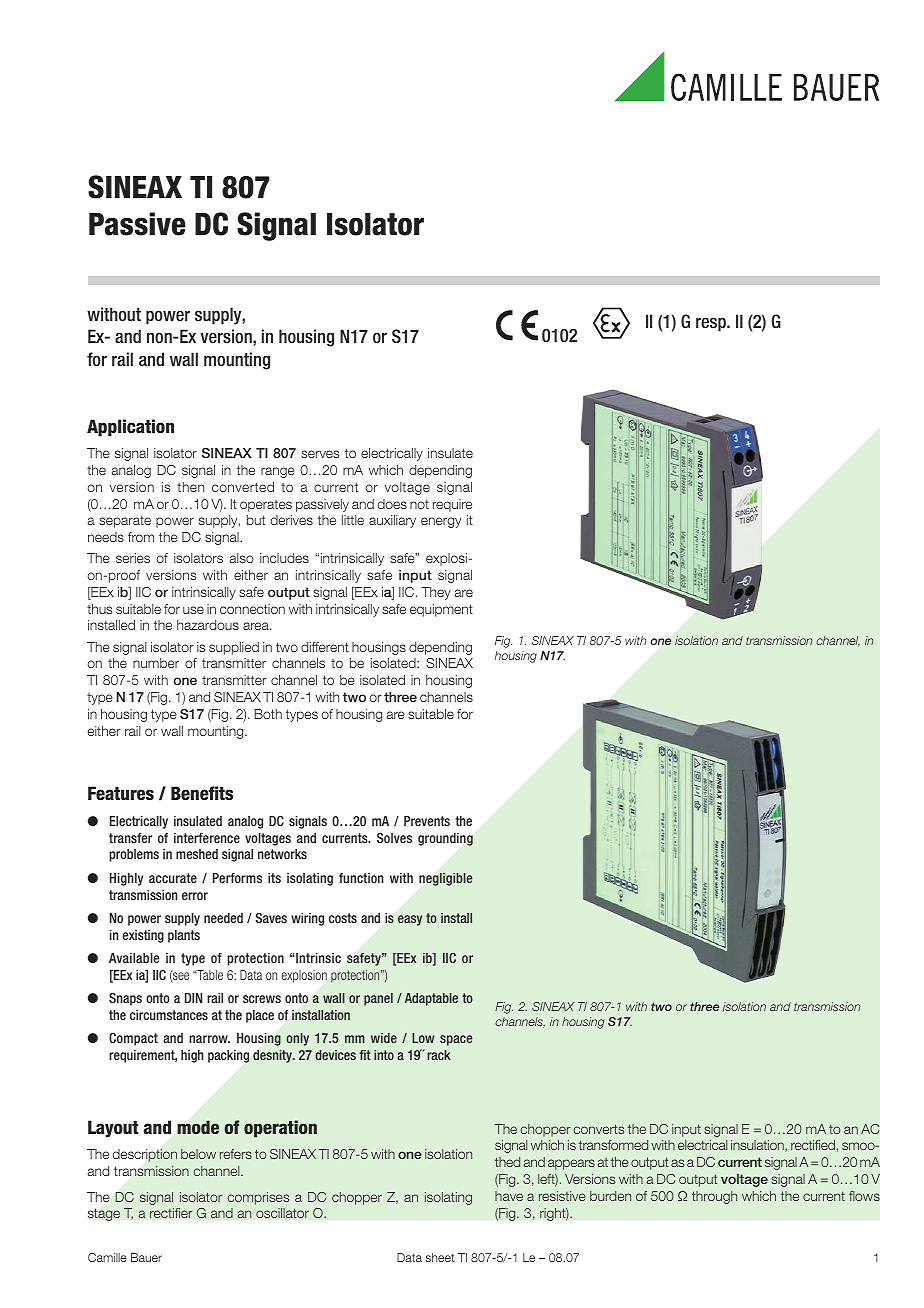  I want to click on through, so click(714, 1197).
